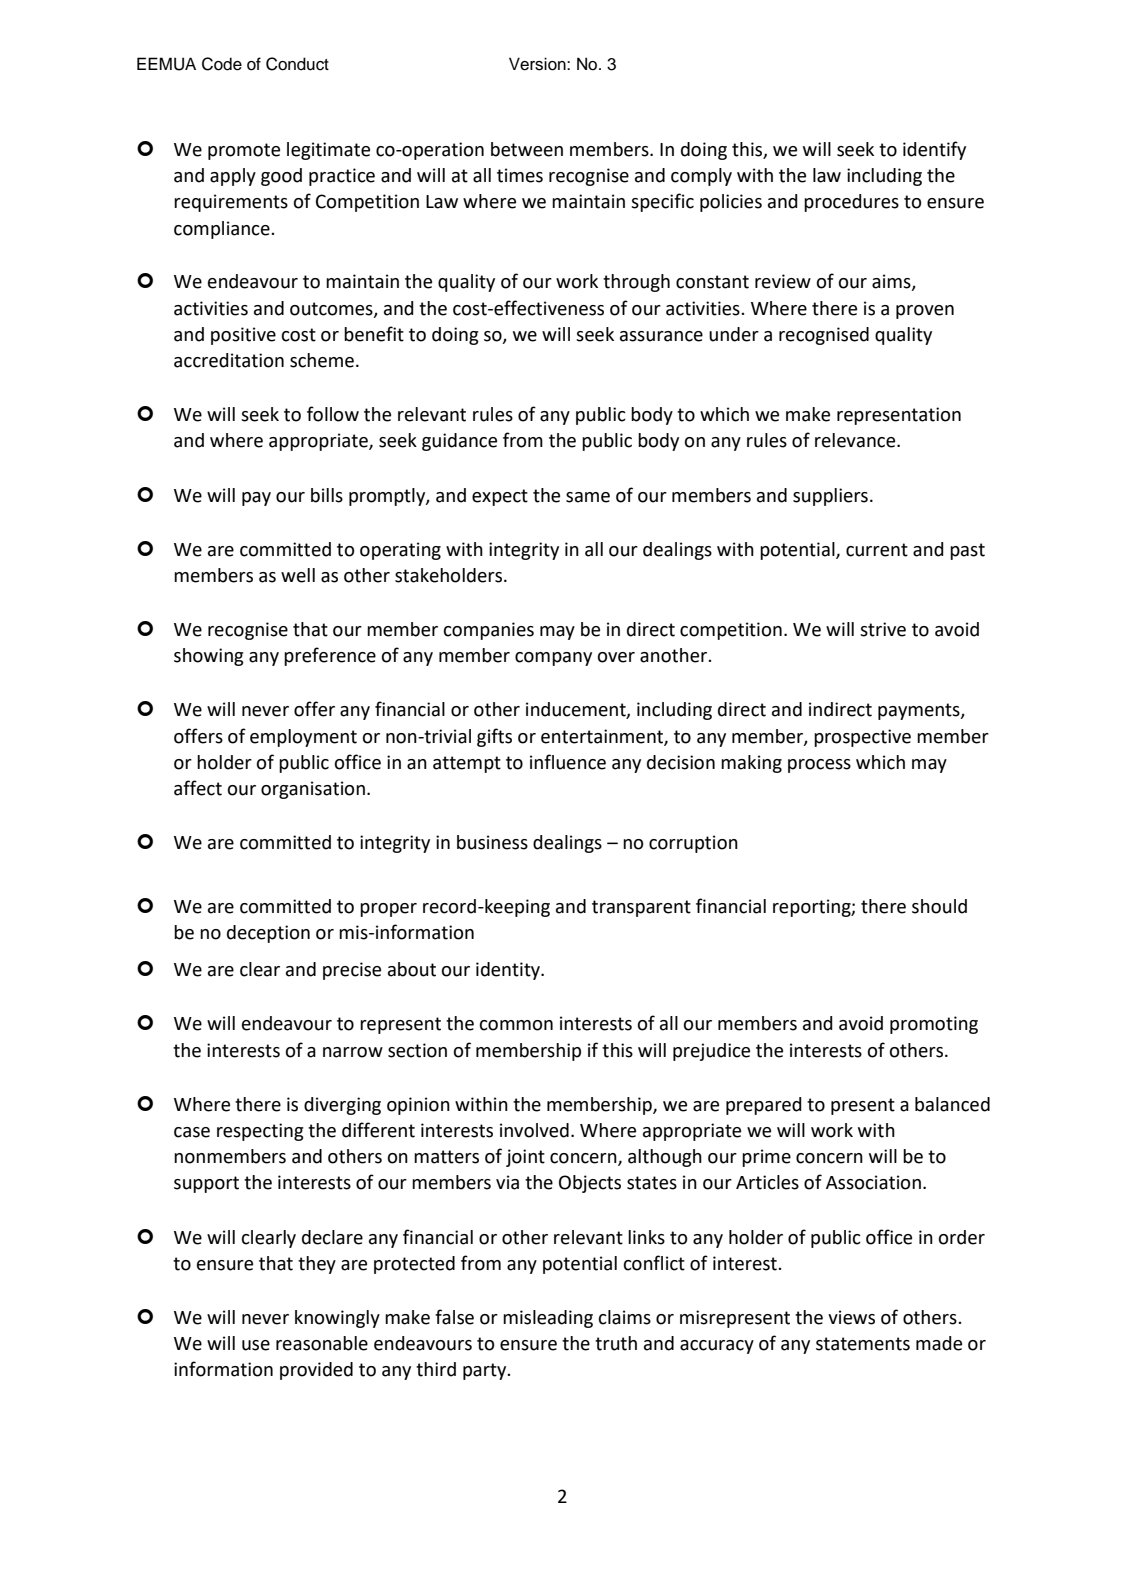  What do you see at coordinates (333, 414) in the screenshot?
I see `follow` at bounding box center [333, 414].
